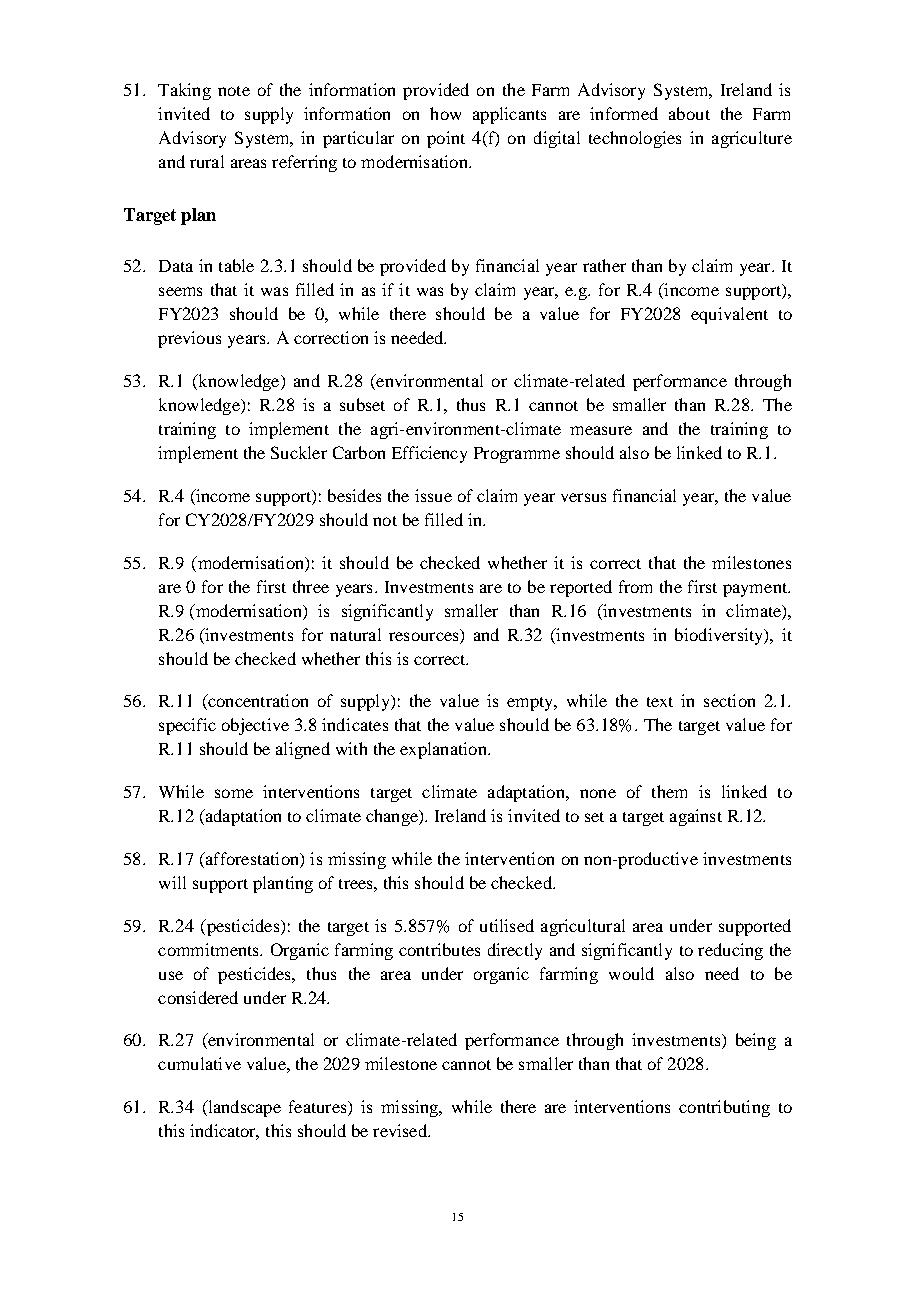 The image size is (924, 1308). What do you see at coordinates (445, 113) in the screenshot?
I see `how` at bounding box center [445, 113].
